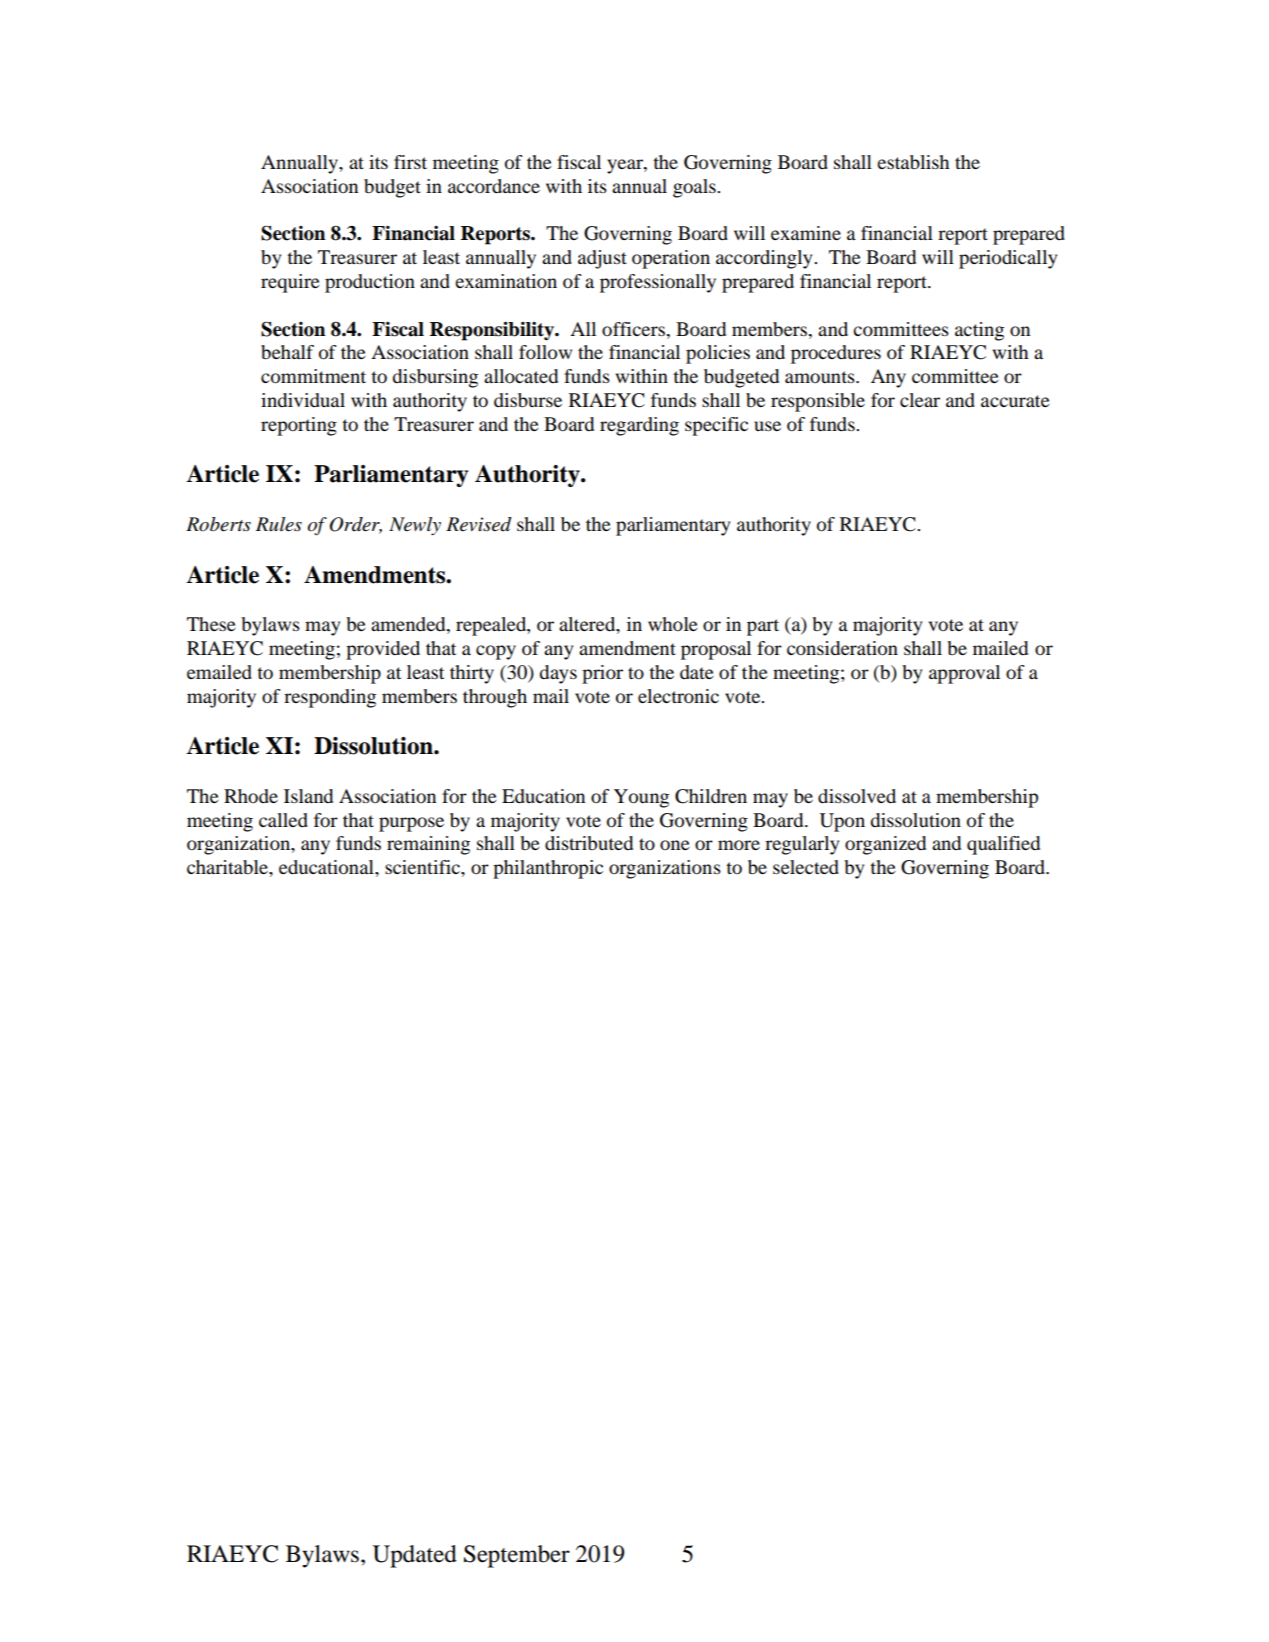 The width and height of the screenshot is (1269, 1642). Describe the element at coordinates (806, 867) in the screenshot. I see `selected` at that location.
